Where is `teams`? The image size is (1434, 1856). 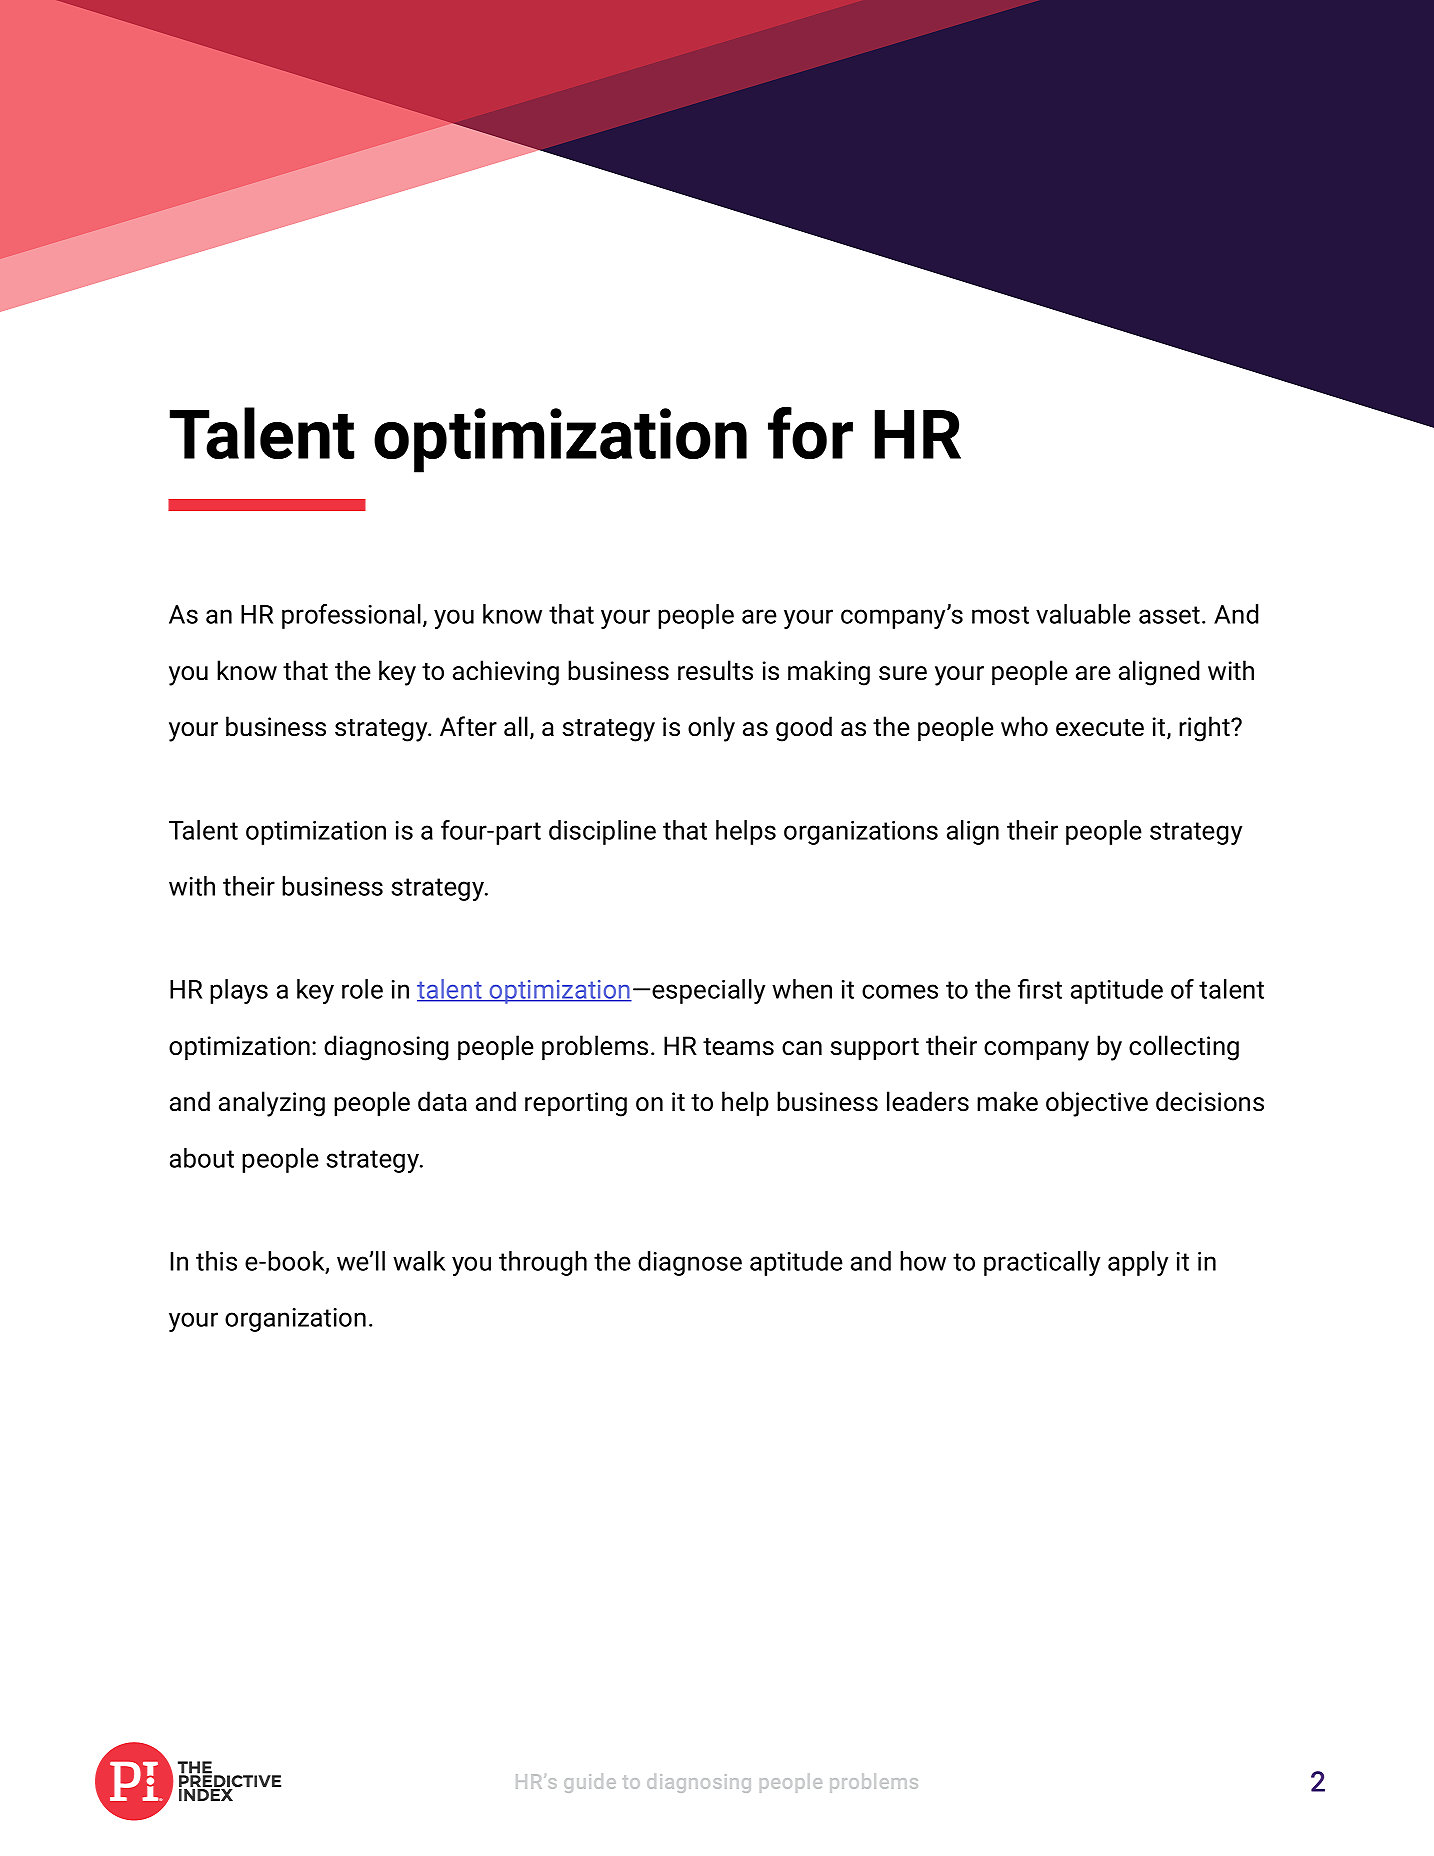
teams is located at coordinates (738, 1047).
